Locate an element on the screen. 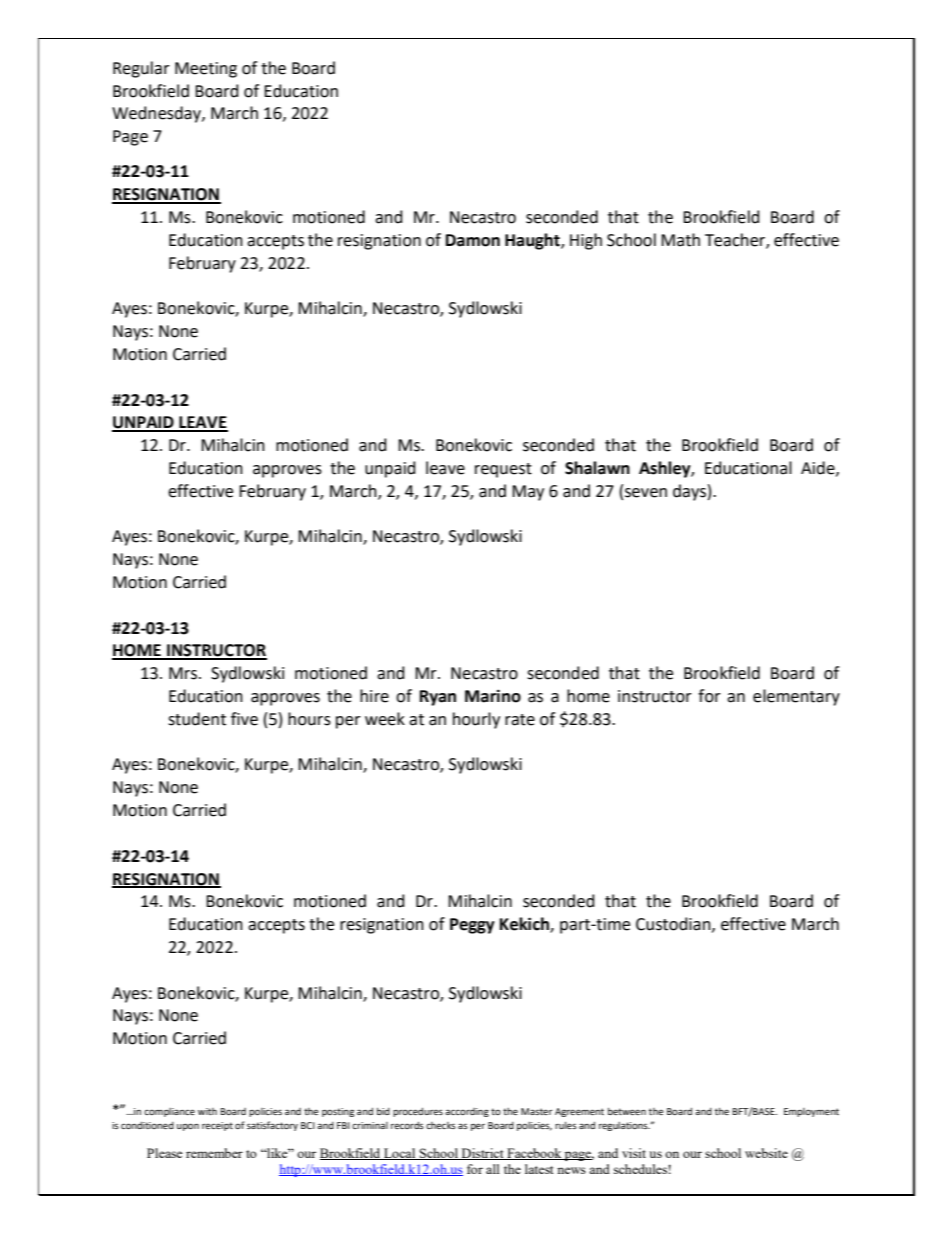 This screenshot has height=1233, width=952. five is located at coordinates (244, 719).
